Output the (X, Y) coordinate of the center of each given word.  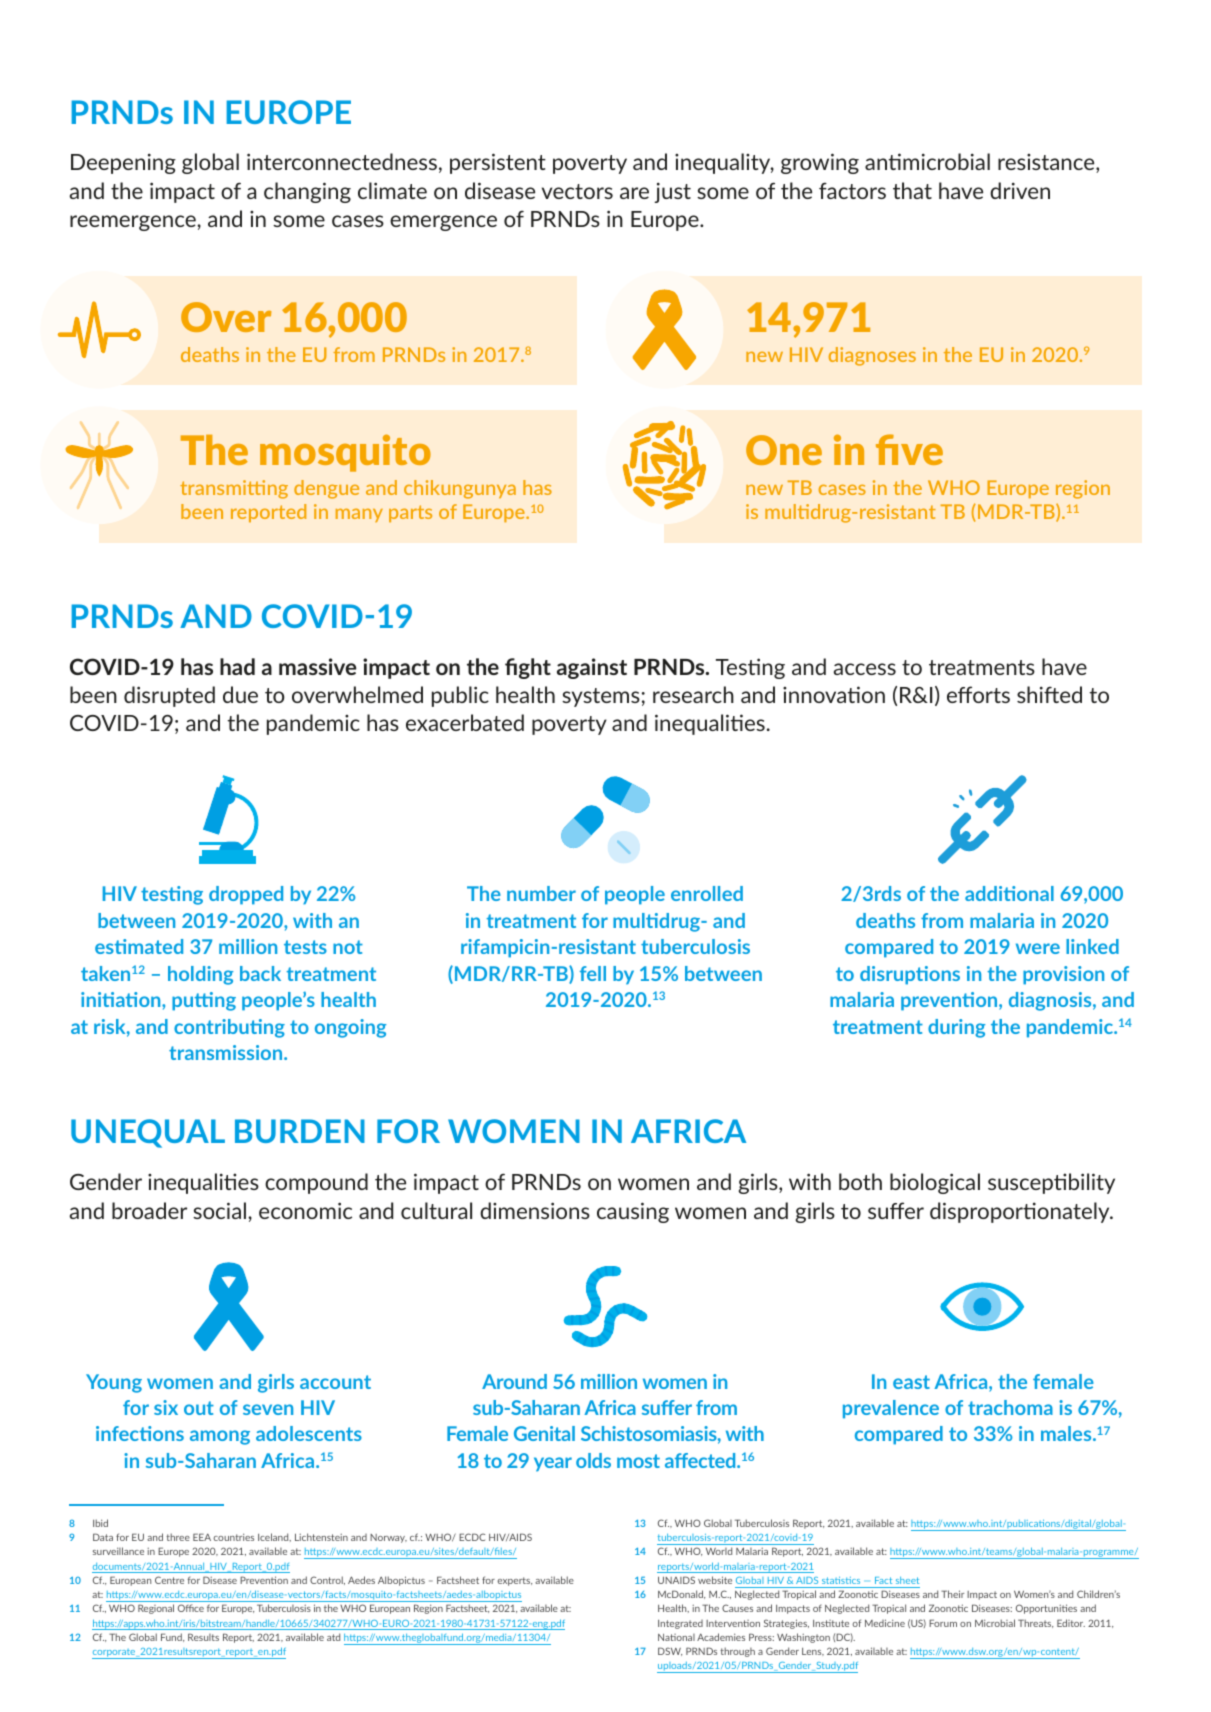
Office (191, 1608)
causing (633, 1212)
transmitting (234, 489)
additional (1009, 893)
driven (1020, 190)
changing (307, 192)
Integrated (680, 1624)
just (672, 192)
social (221, 1210)
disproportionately (1021, 1212)
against (592, 668)
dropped (246, 895)
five (909, 449)
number (541, 893)
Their (952, 1594)
